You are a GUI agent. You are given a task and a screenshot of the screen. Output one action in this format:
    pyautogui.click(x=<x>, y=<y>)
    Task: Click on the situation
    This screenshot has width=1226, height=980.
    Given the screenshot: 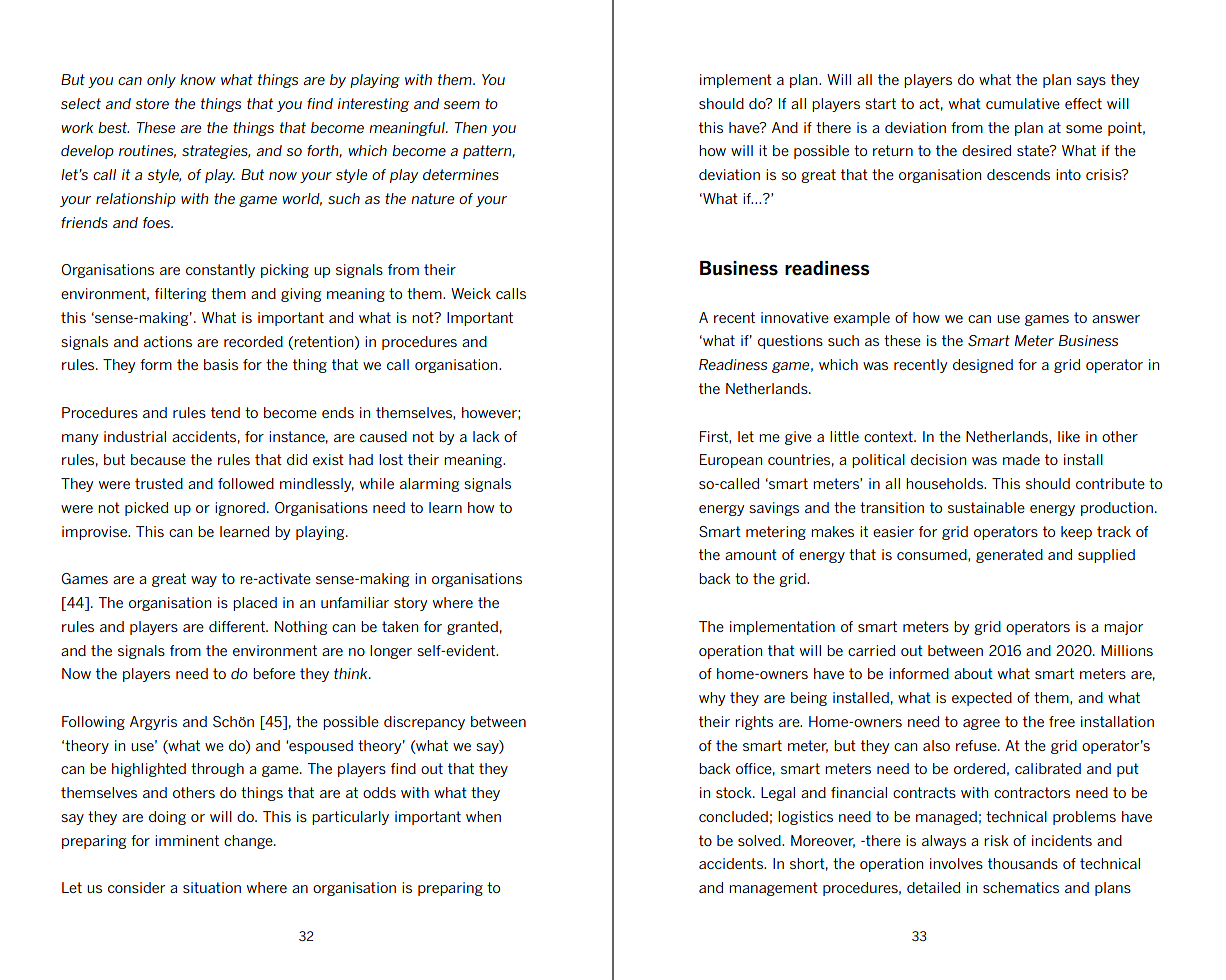 What is the action you would take?
    pyautogui.click(x=212, y=887)
